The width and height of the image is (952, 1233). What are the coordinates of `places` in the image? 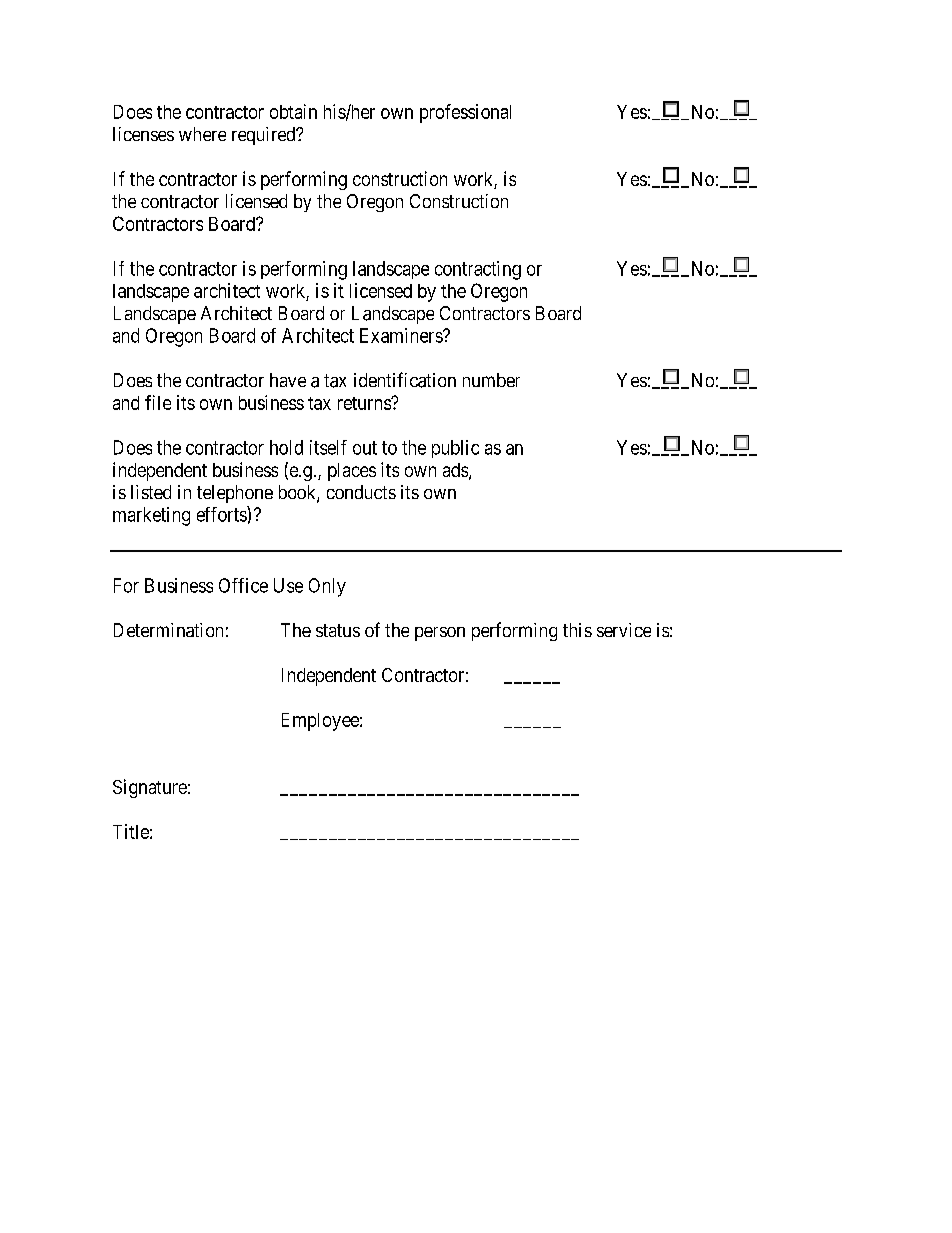 It's located at (352, 472).
